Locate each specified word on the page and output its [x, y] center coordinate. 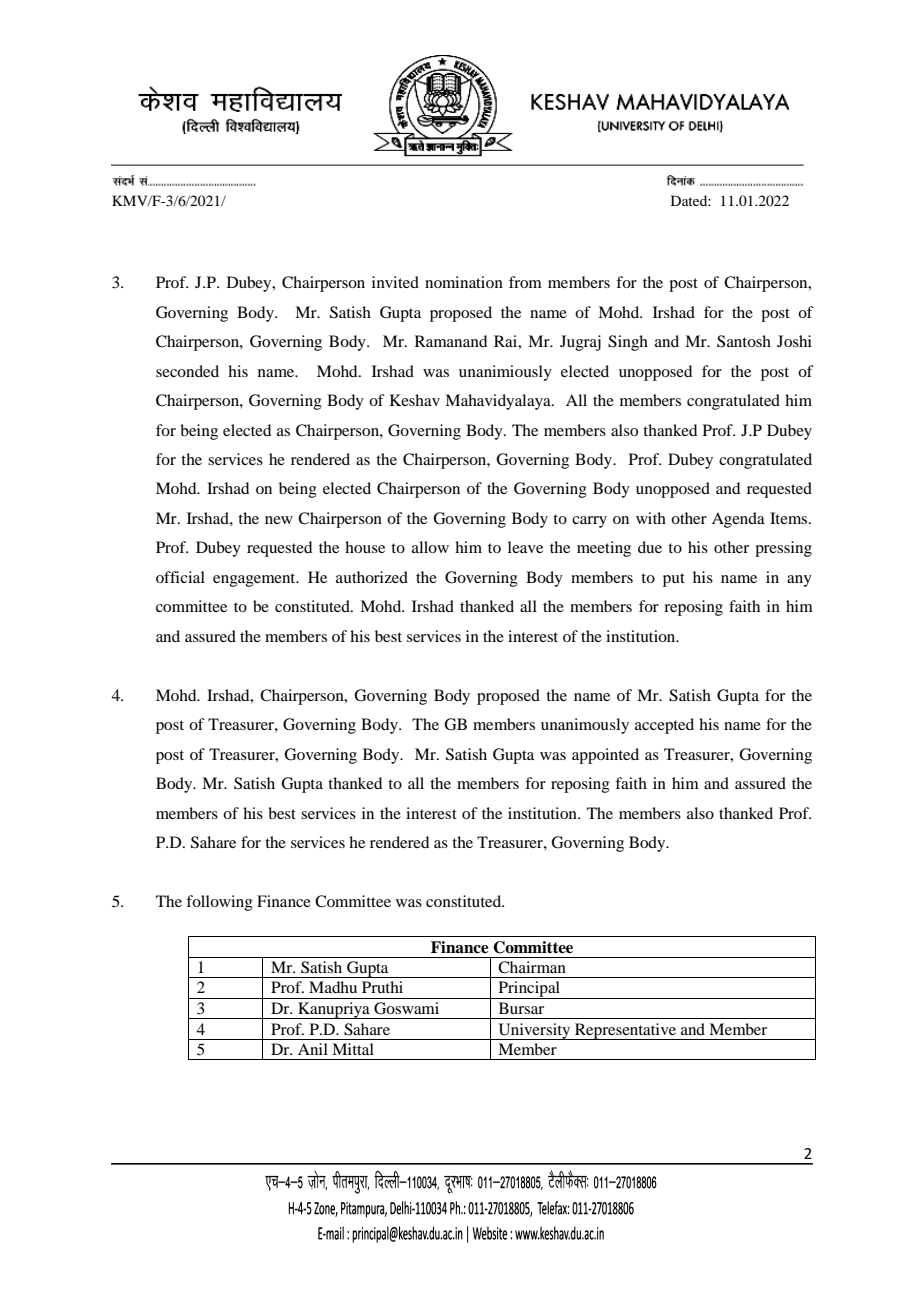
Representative [625, 1031]
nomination [464, 282]
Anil [313, 1049]
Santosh [744, 341]
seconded [187, 371]
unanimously [585, 726]
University [534, 1031]
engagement [255, 580]
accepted [664, 726]
